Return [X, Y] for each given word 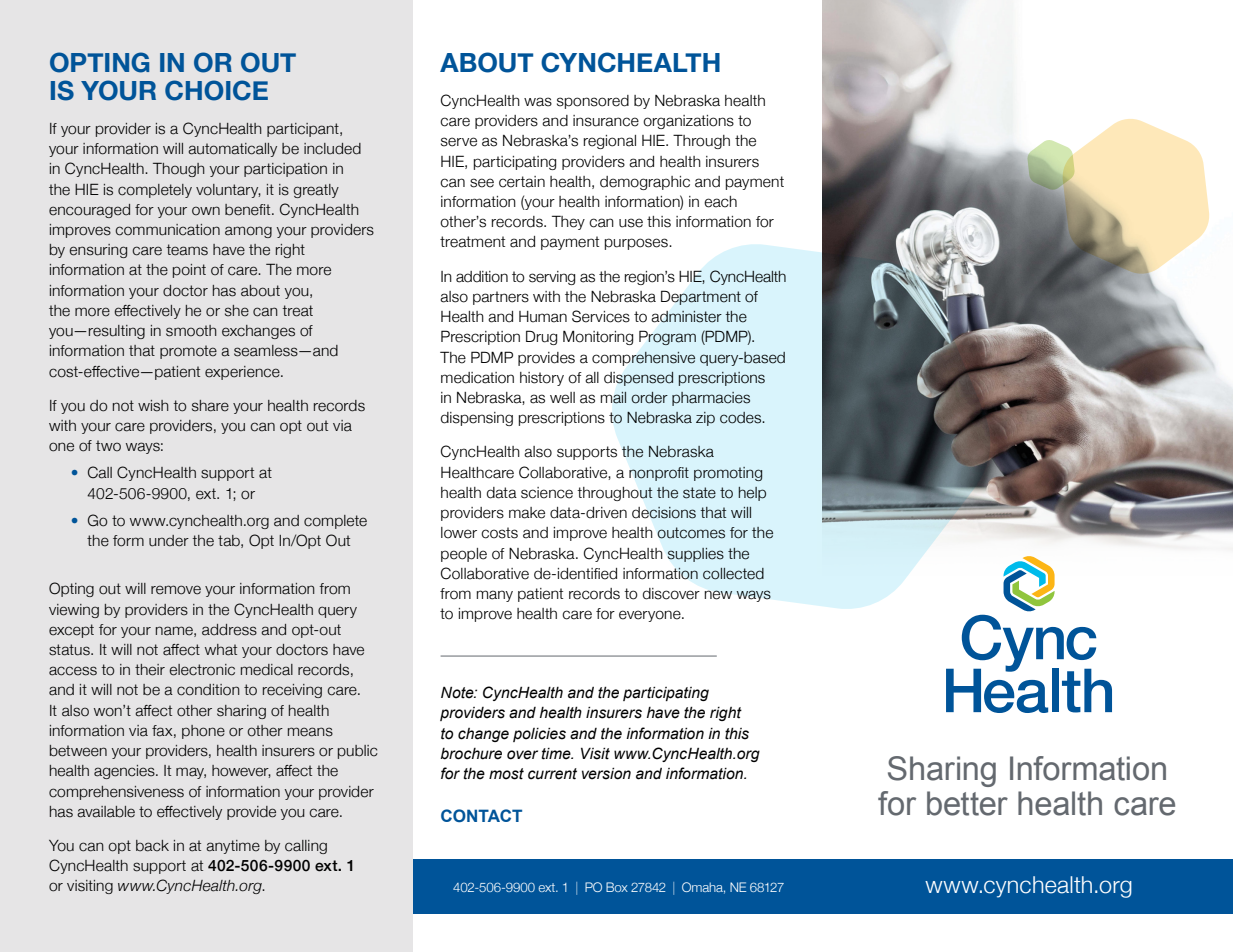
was [538, 102]
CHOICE [216, 90]
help [752, 494]
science [547, 493]
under [169, 541]
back [152, 846]
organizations [688, 122]
